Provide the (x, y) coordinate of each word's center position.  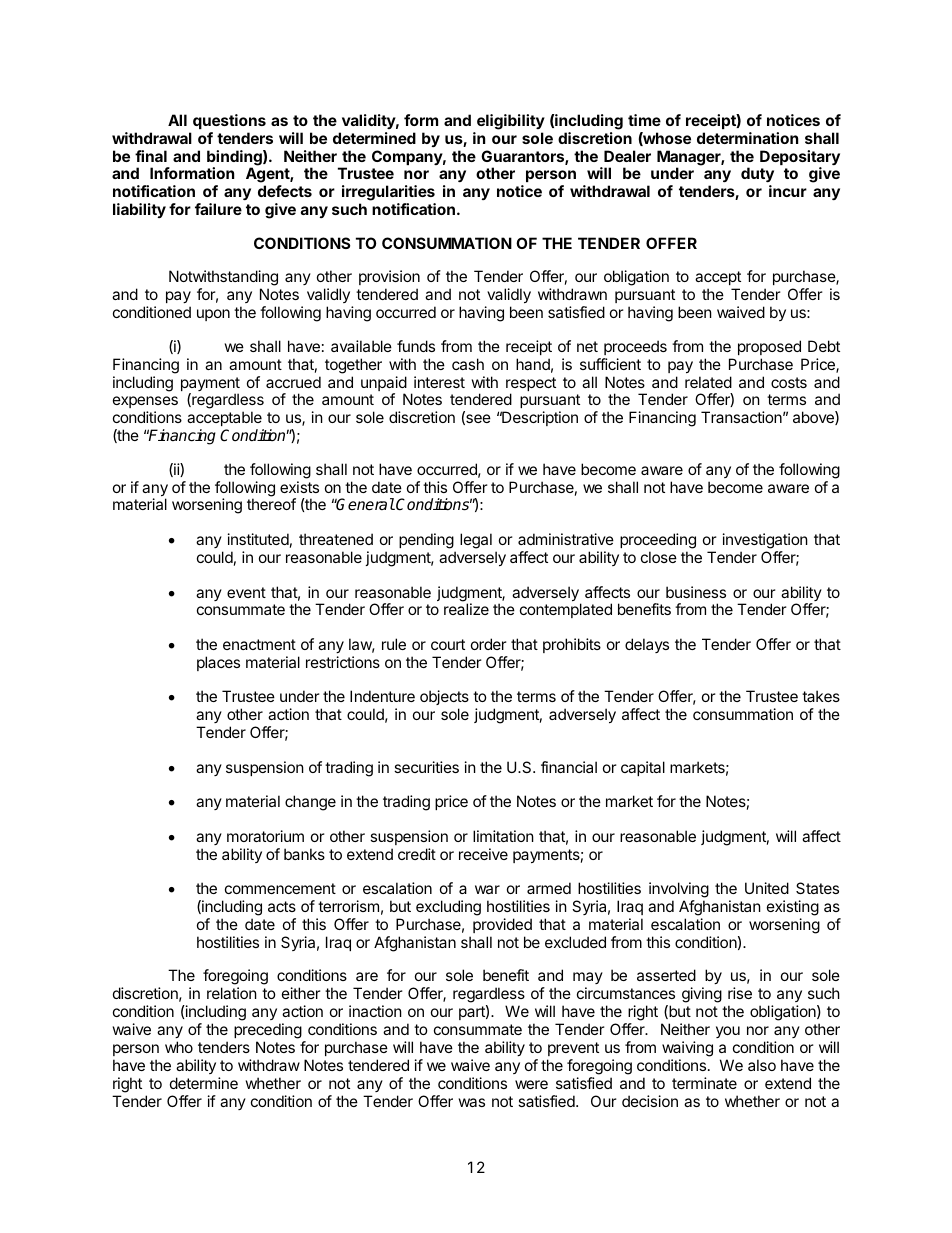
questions (229, 121)
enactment (259, 644)
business (696, 592)
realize (466, 609)
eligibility (511, 122)
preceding (268, 1031)
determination (747, 138)
